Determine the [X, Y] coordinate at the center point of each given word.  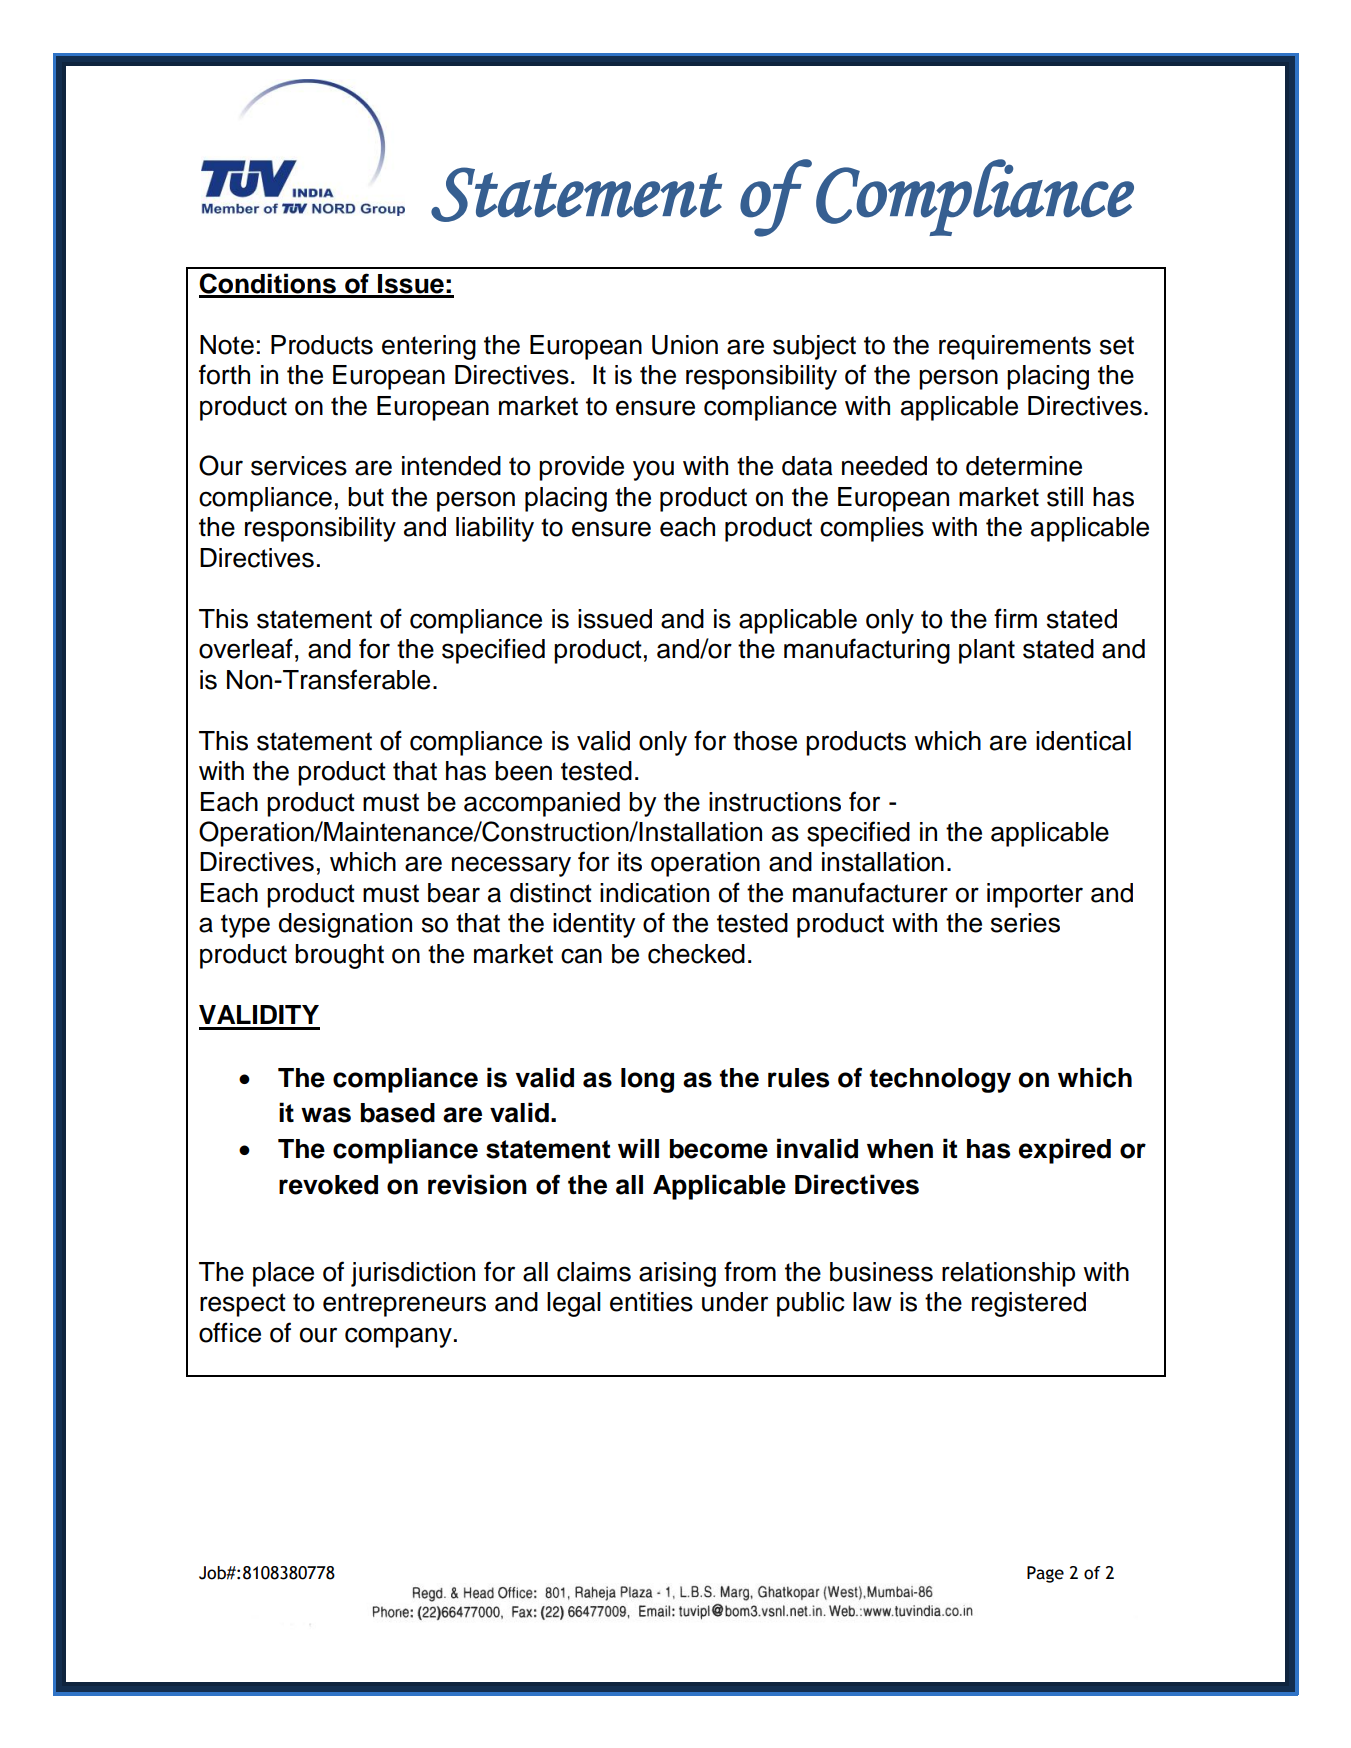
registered [1029, 1304]
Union [685, 345]
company [398, 1337]
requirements [1015, 347]
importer [1035, 895]
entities [651, 1302]
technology [940, 1080]
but [366, 497]
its [630, 862]
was [326, 1115]
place [283, 1274]
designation [345, 925]
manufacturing [867, 651]
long [647, 1080]
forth [224, 374]
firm [1015, 618]
